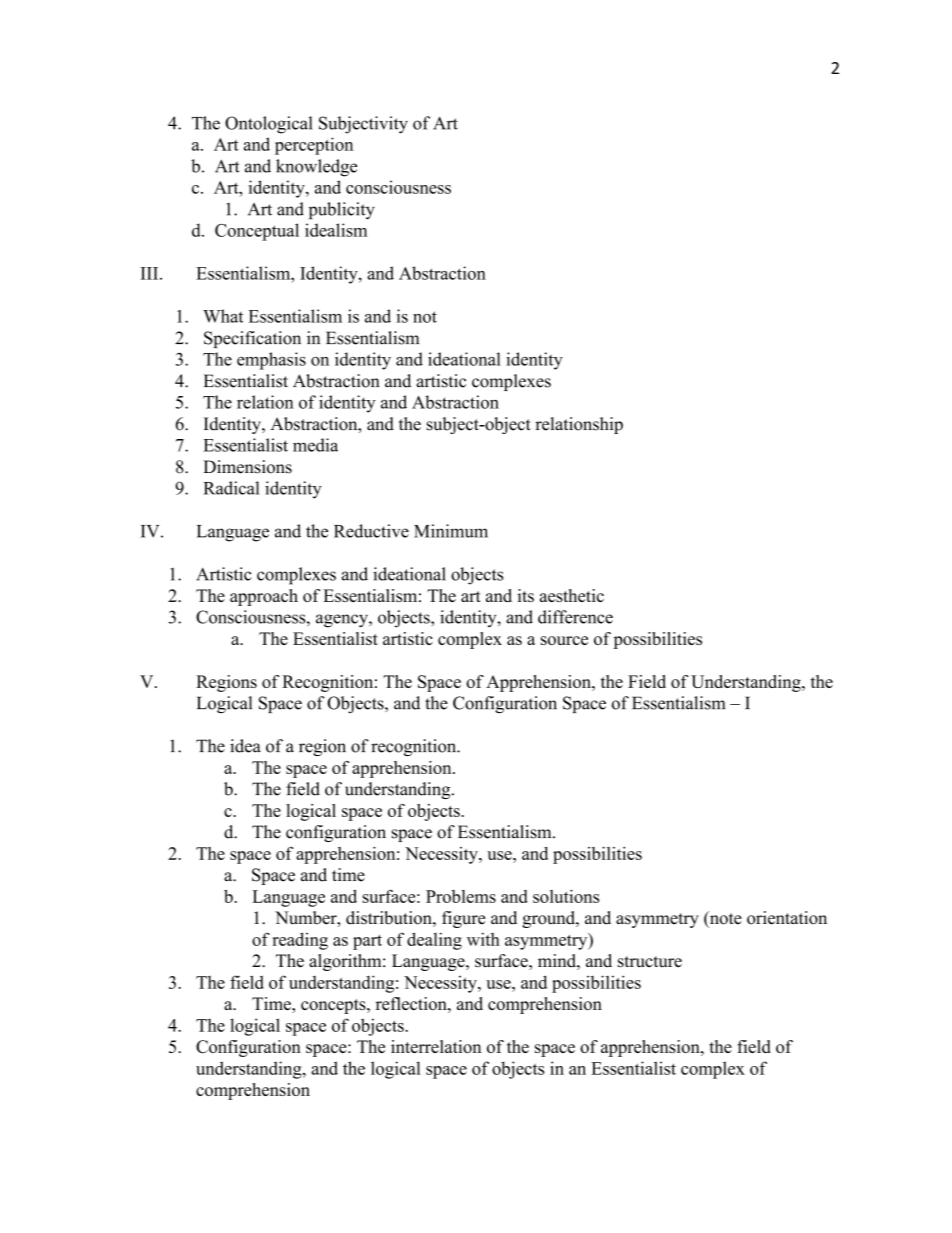 Image resolution: width=952 pixels, height=1233 pixels. Describe the element at coordinates (564, 640) in the screenshot. I see `source` at that location.
